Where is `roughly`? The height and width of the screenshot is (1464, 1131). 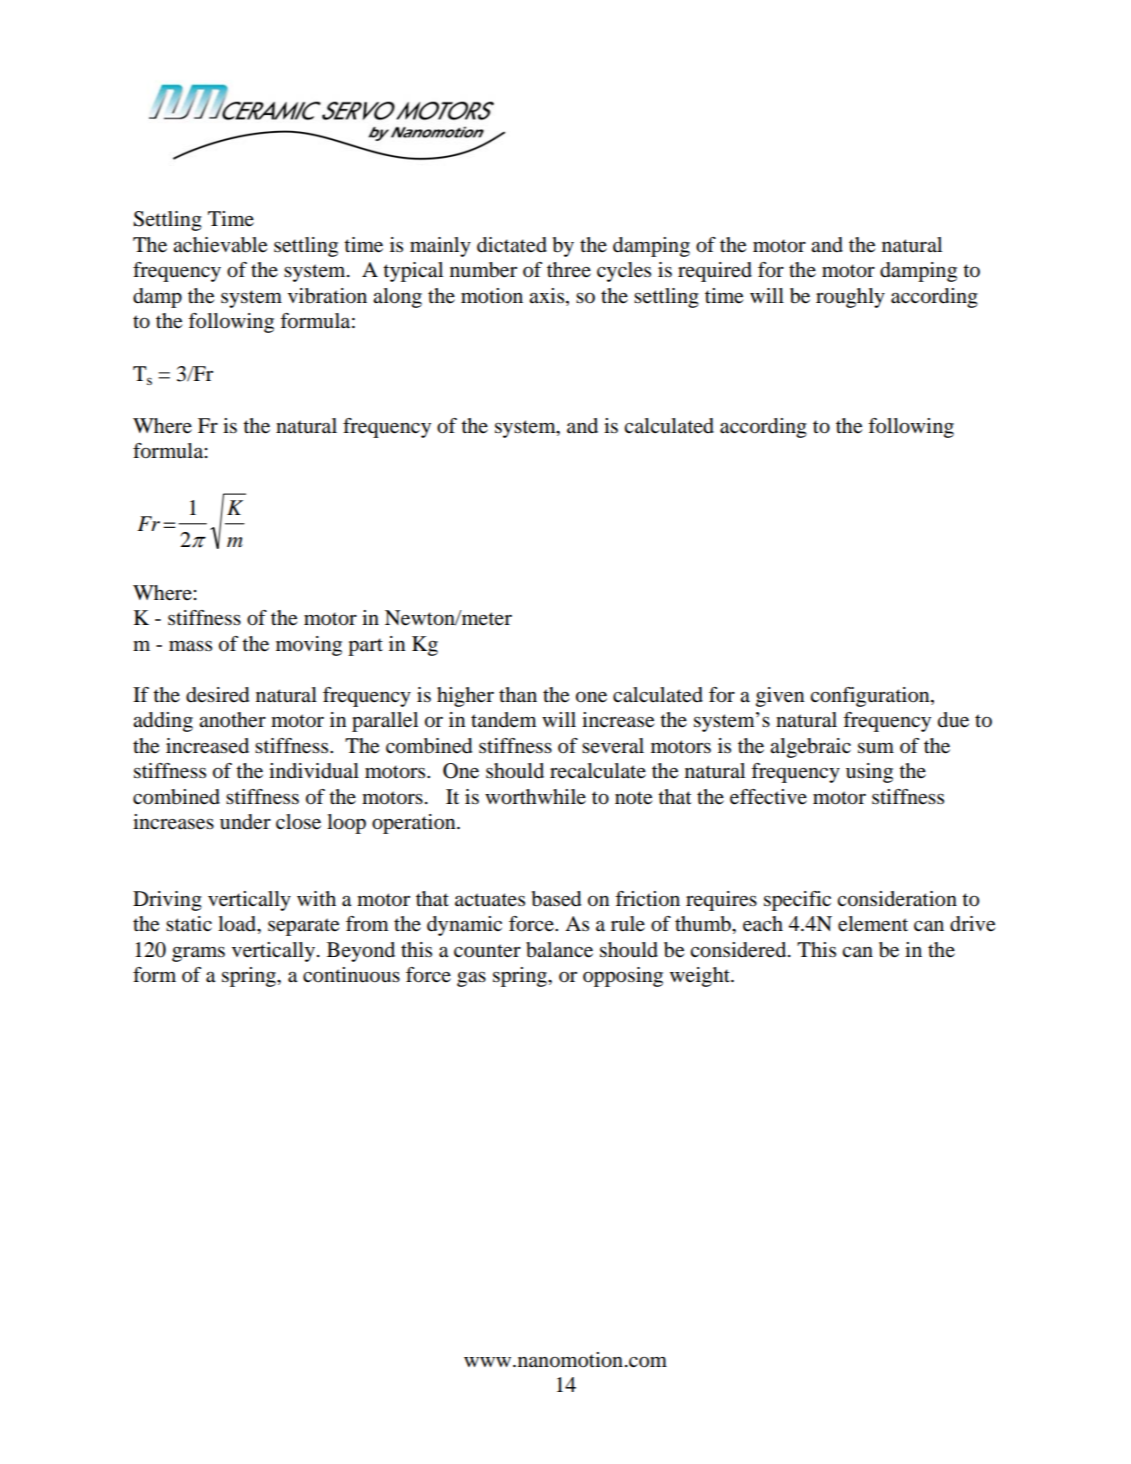 roughly is located at coordinates (850, 298).
